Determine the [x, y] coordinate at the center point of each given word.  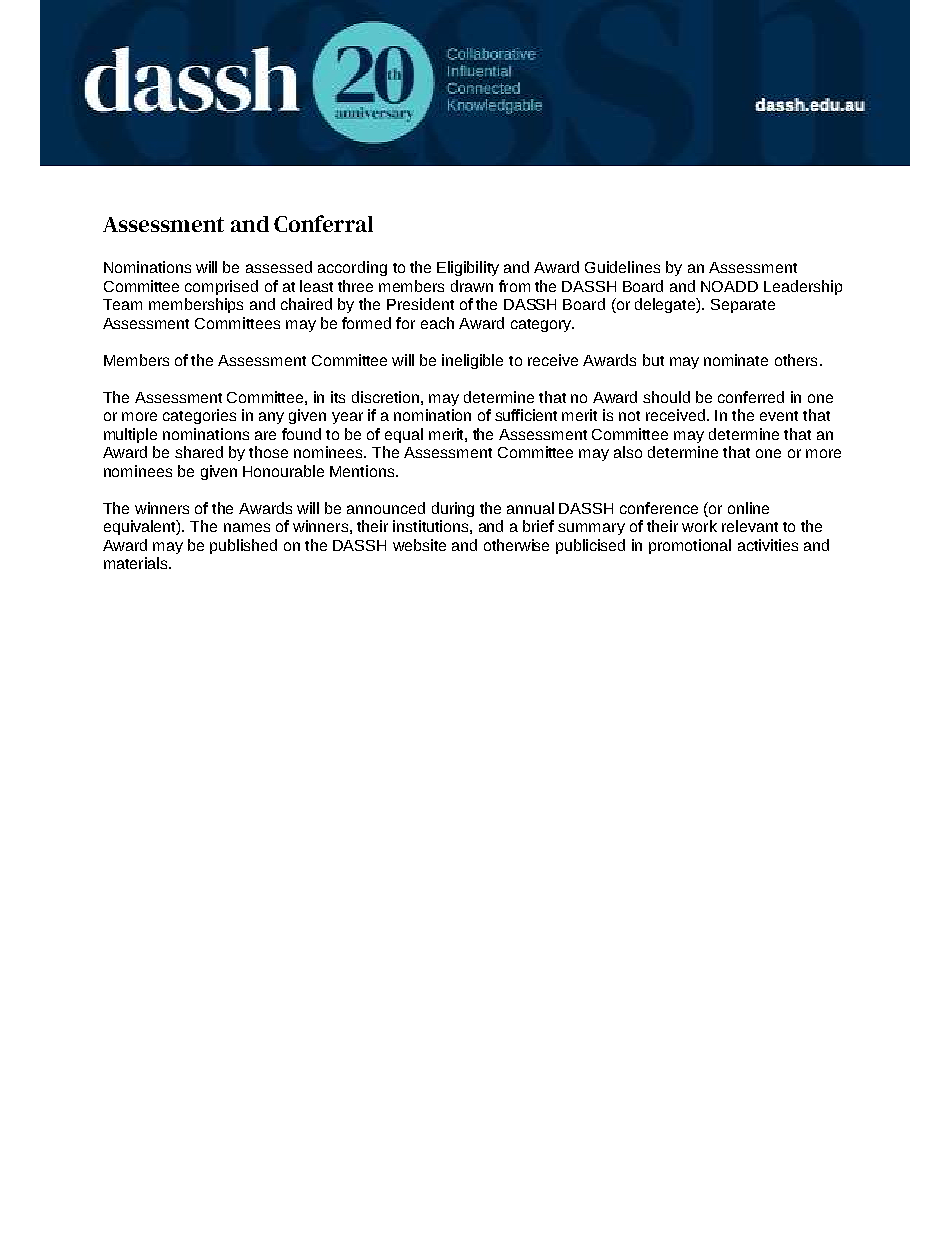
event [779, 416]
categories [199, 416]
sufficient [526, 415]
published [243, 546]
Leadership [803, 287]
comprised [221, 287]
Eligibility [468, 268]
